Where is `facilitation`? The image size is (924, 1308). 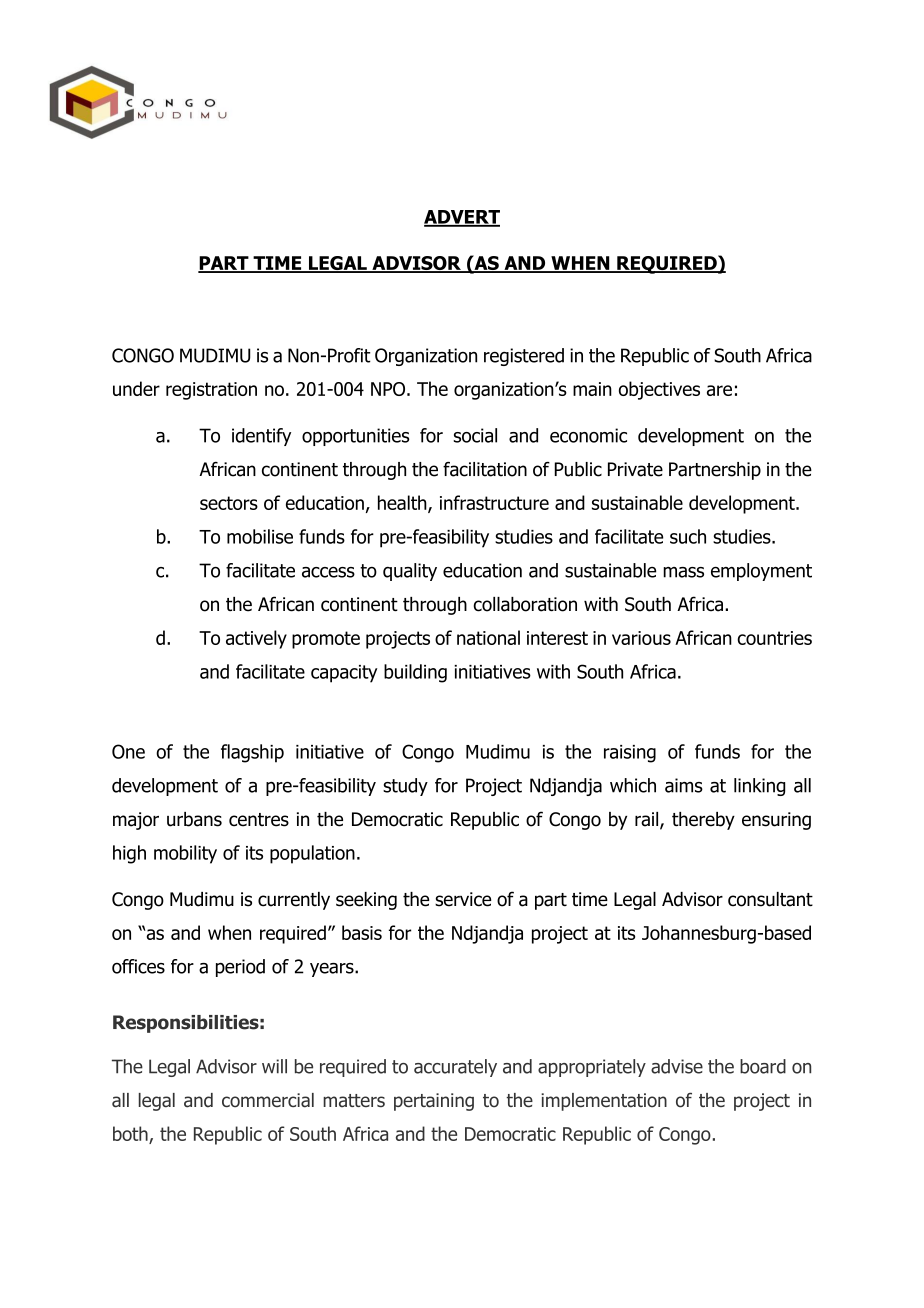
facilitation is located at coordinates (485, 469).
